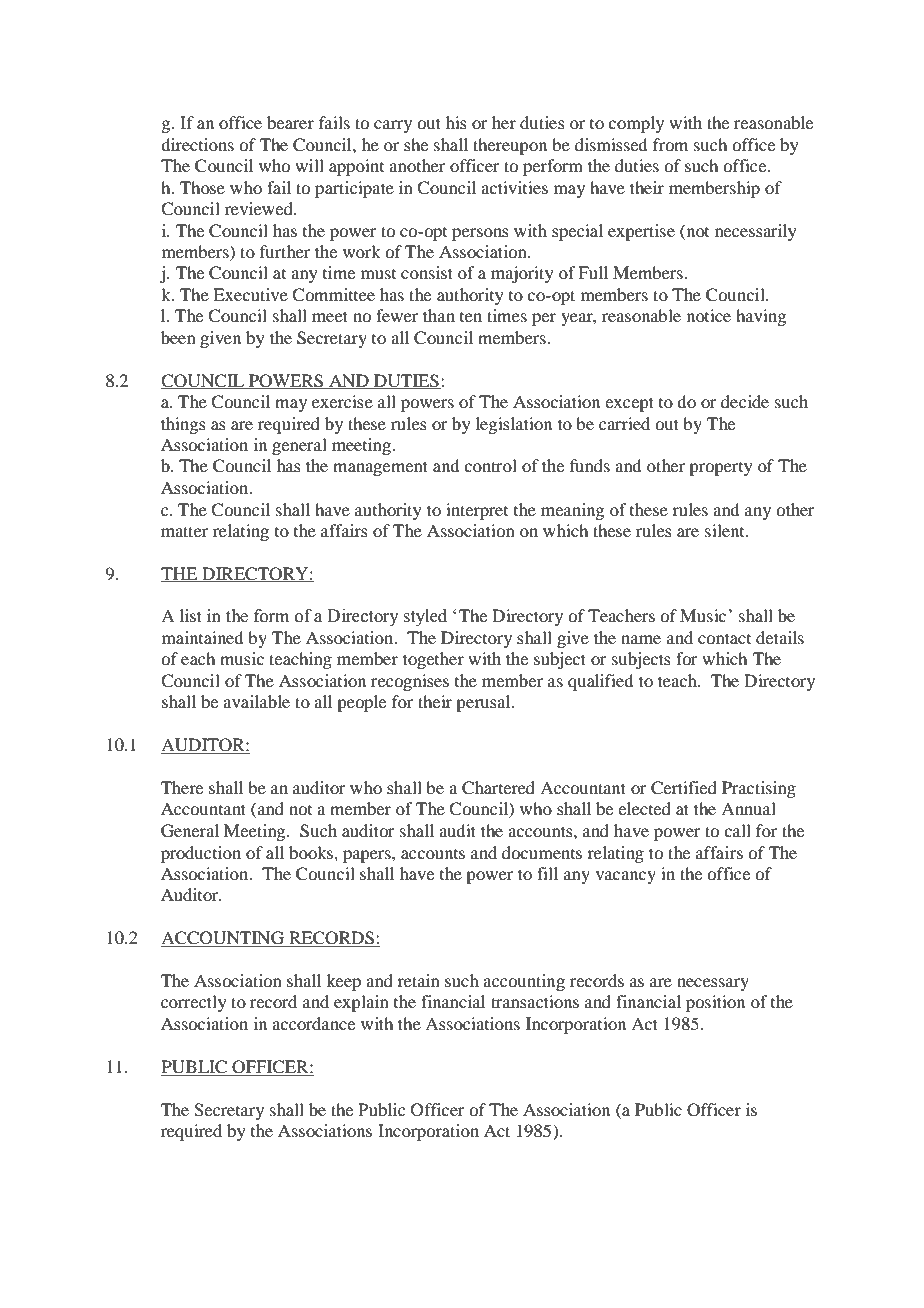  What do you see at coordinates (194, 1003) in the screenshot?
I see `correctly` at bounding box center [194, 1003].
